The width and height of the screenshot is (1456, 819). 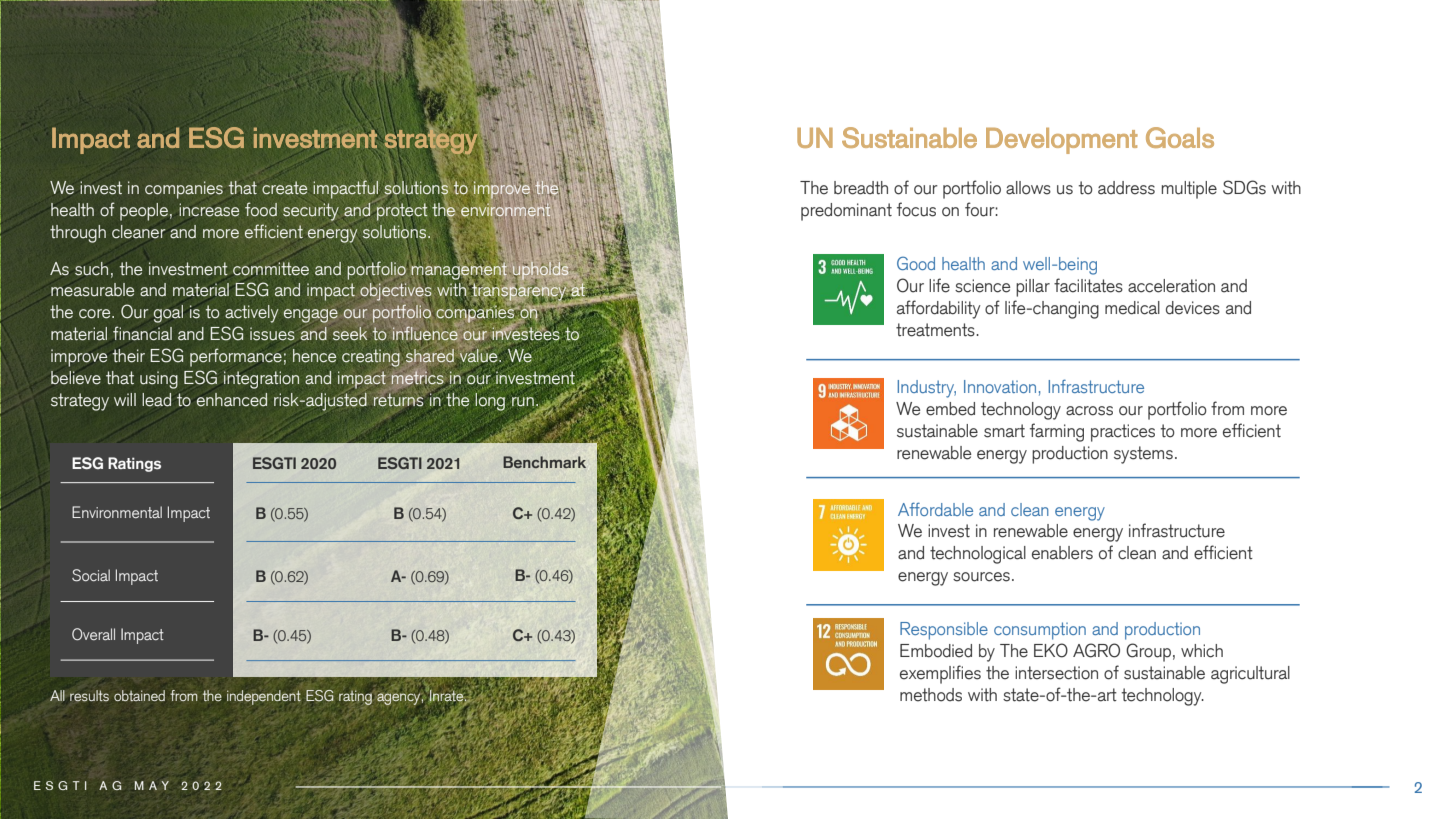 What do you see at coordinates (232, 400) in the screenshot?
I see `enhanced` at bounding box center [232, 400].
